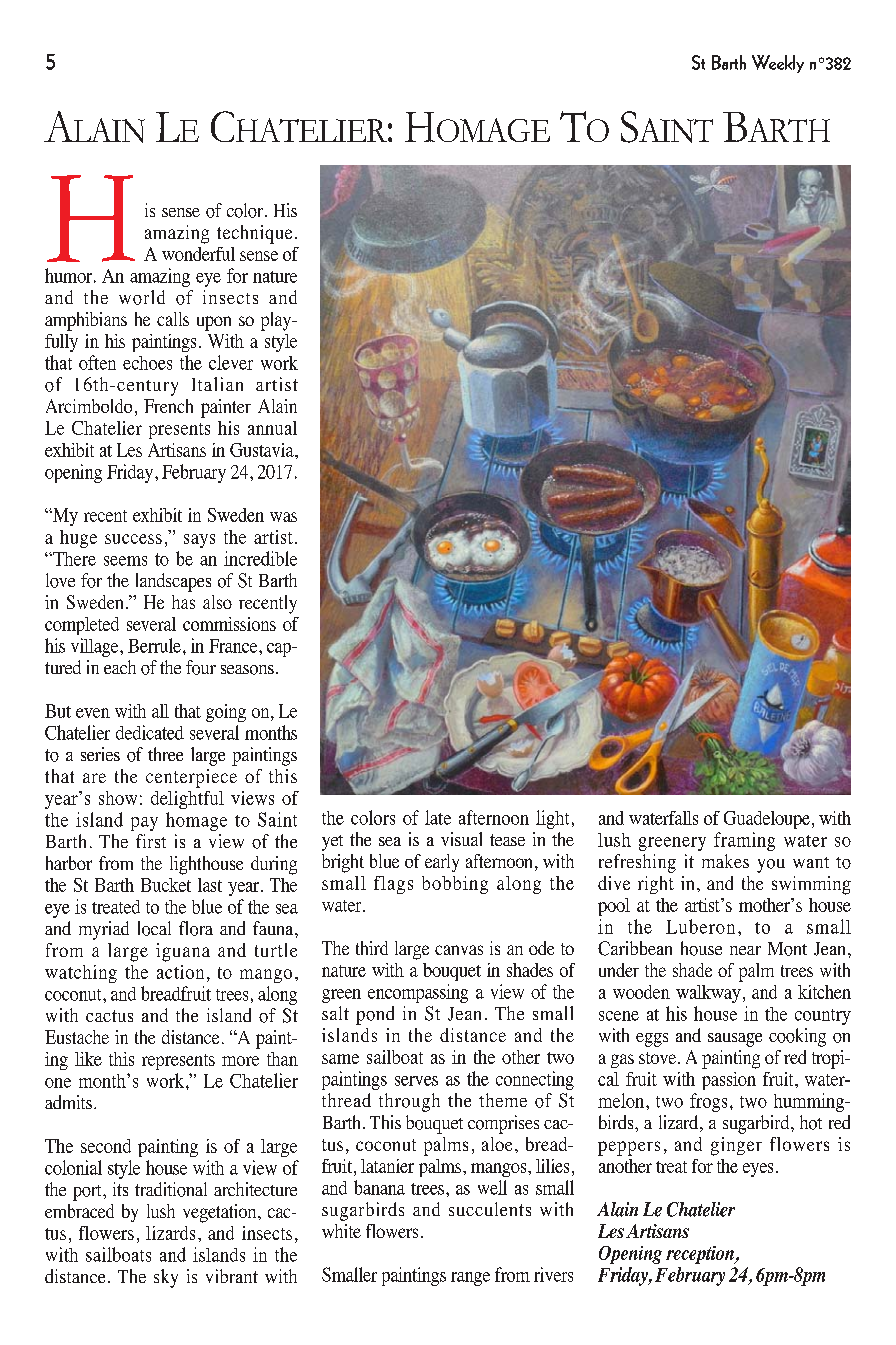 This screenshot has height=1345, width=896. What do you see at coordinates (745, 950) in the screenshot?
I see `near` at bounding box center [745, 950].
